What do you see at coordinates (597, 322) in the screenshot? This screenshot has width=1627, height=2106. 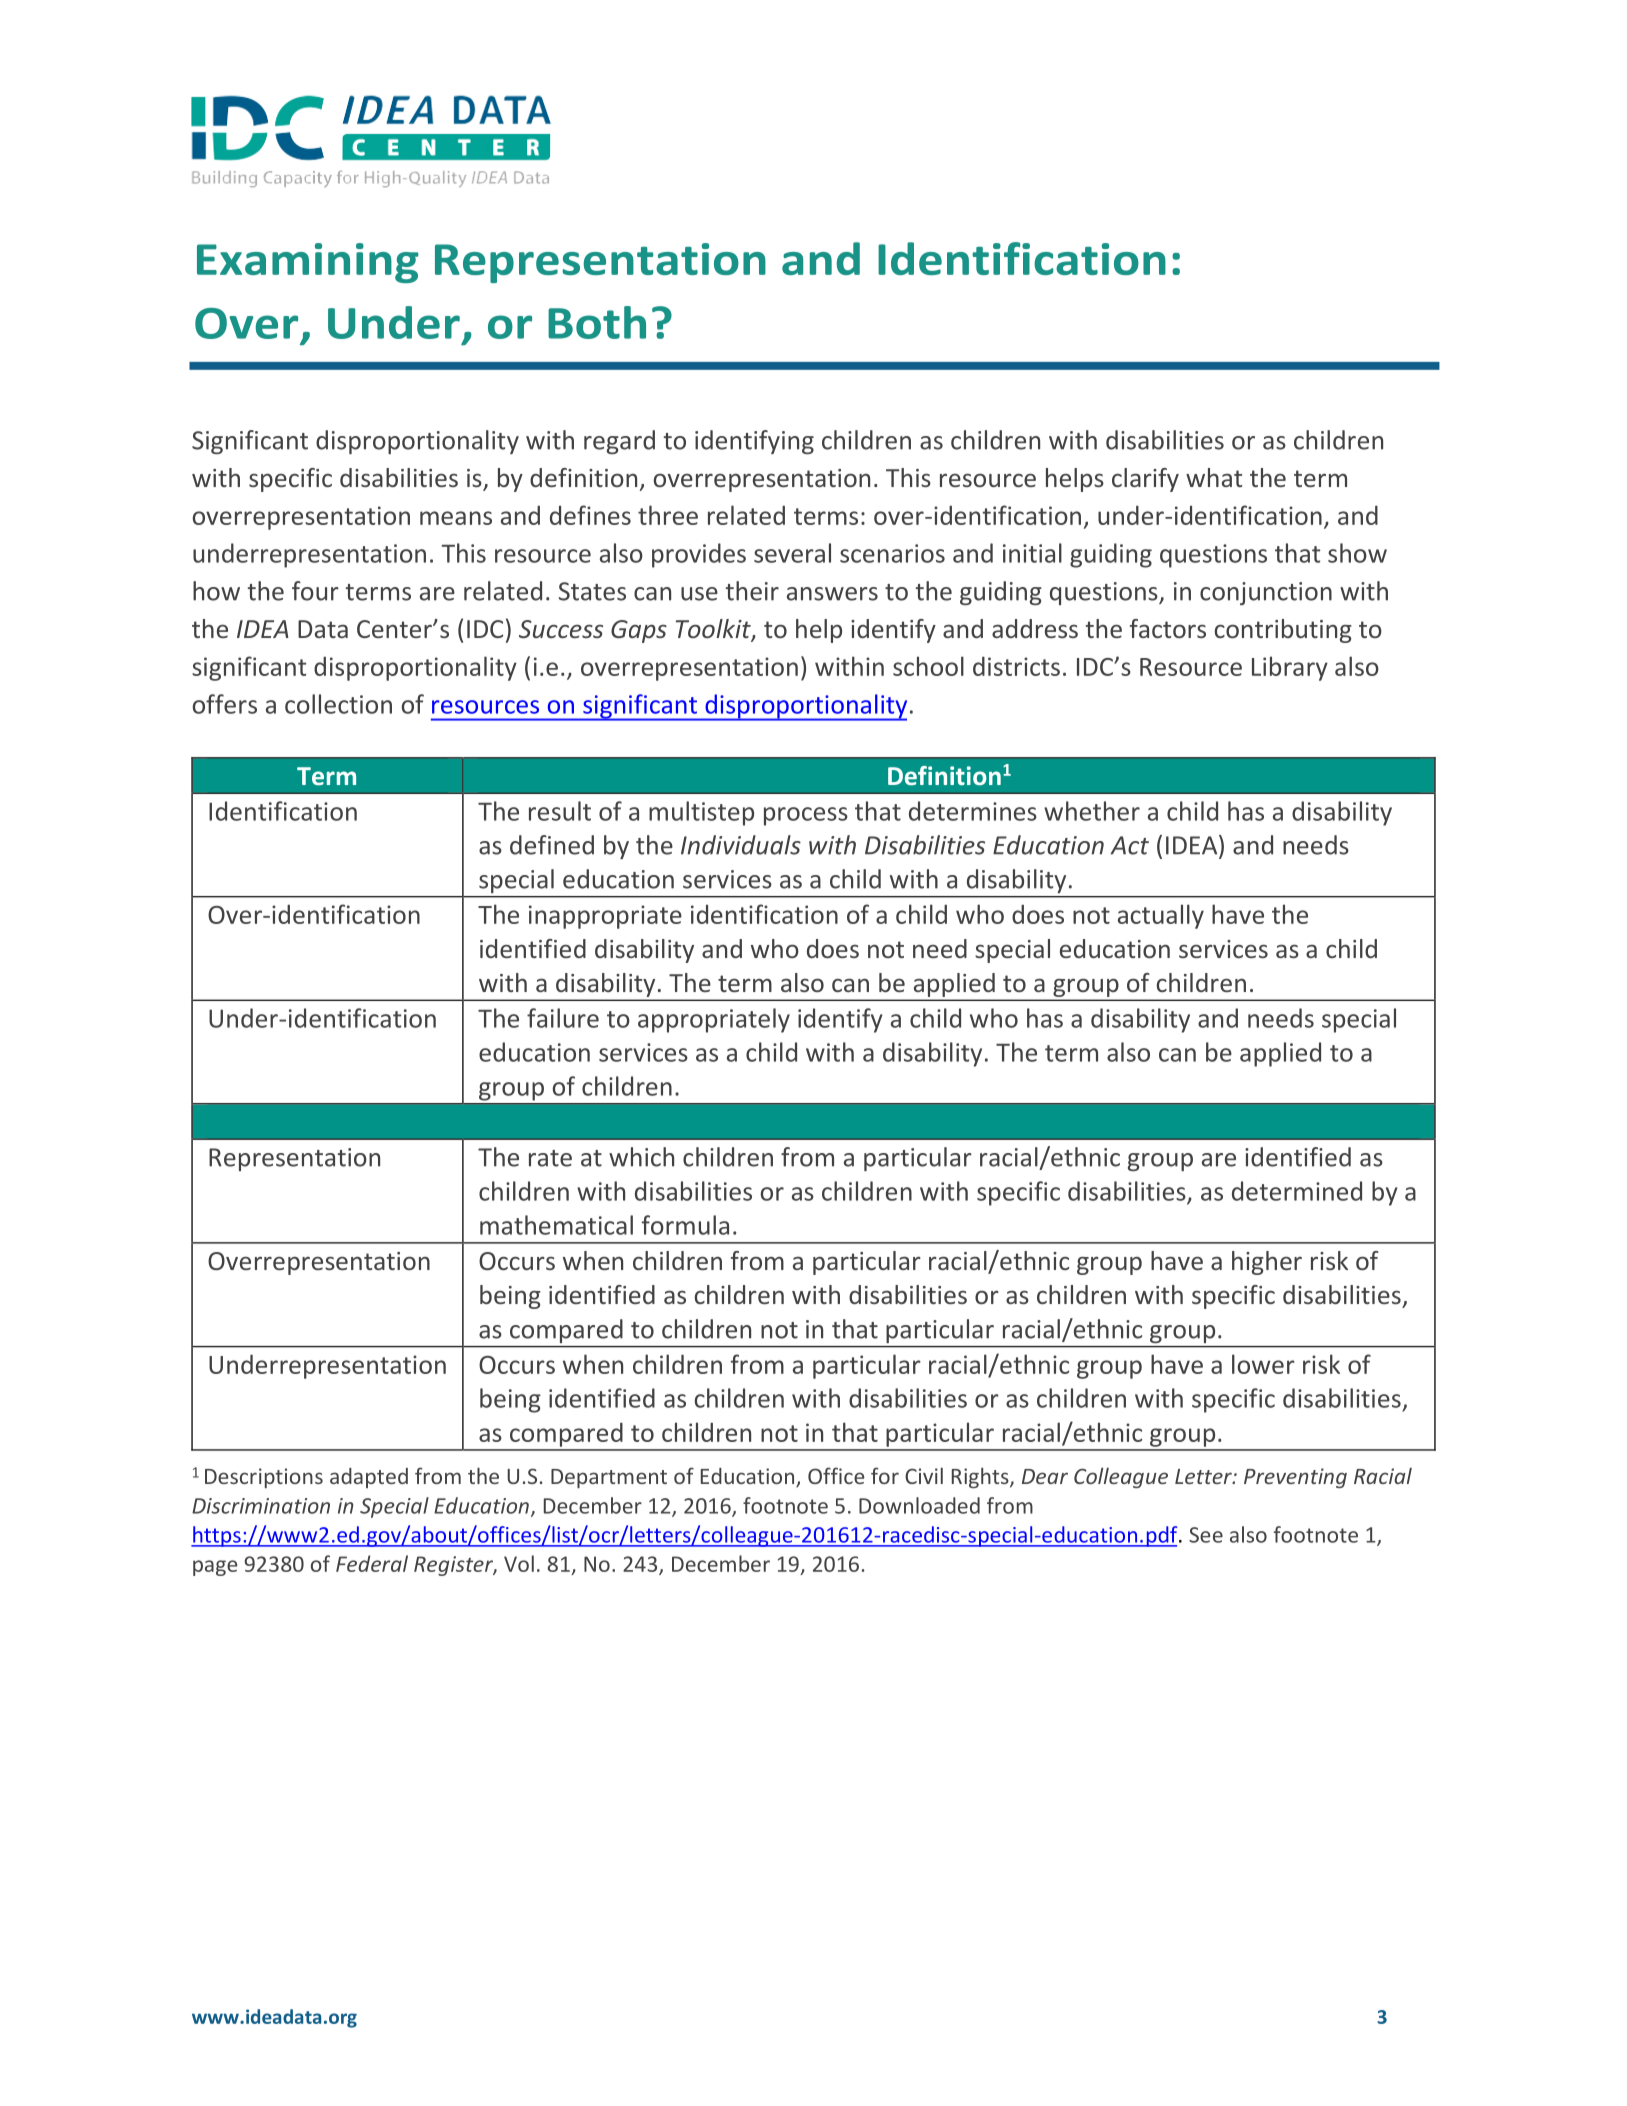 I see `Both` at bounding box center [597, 322].
